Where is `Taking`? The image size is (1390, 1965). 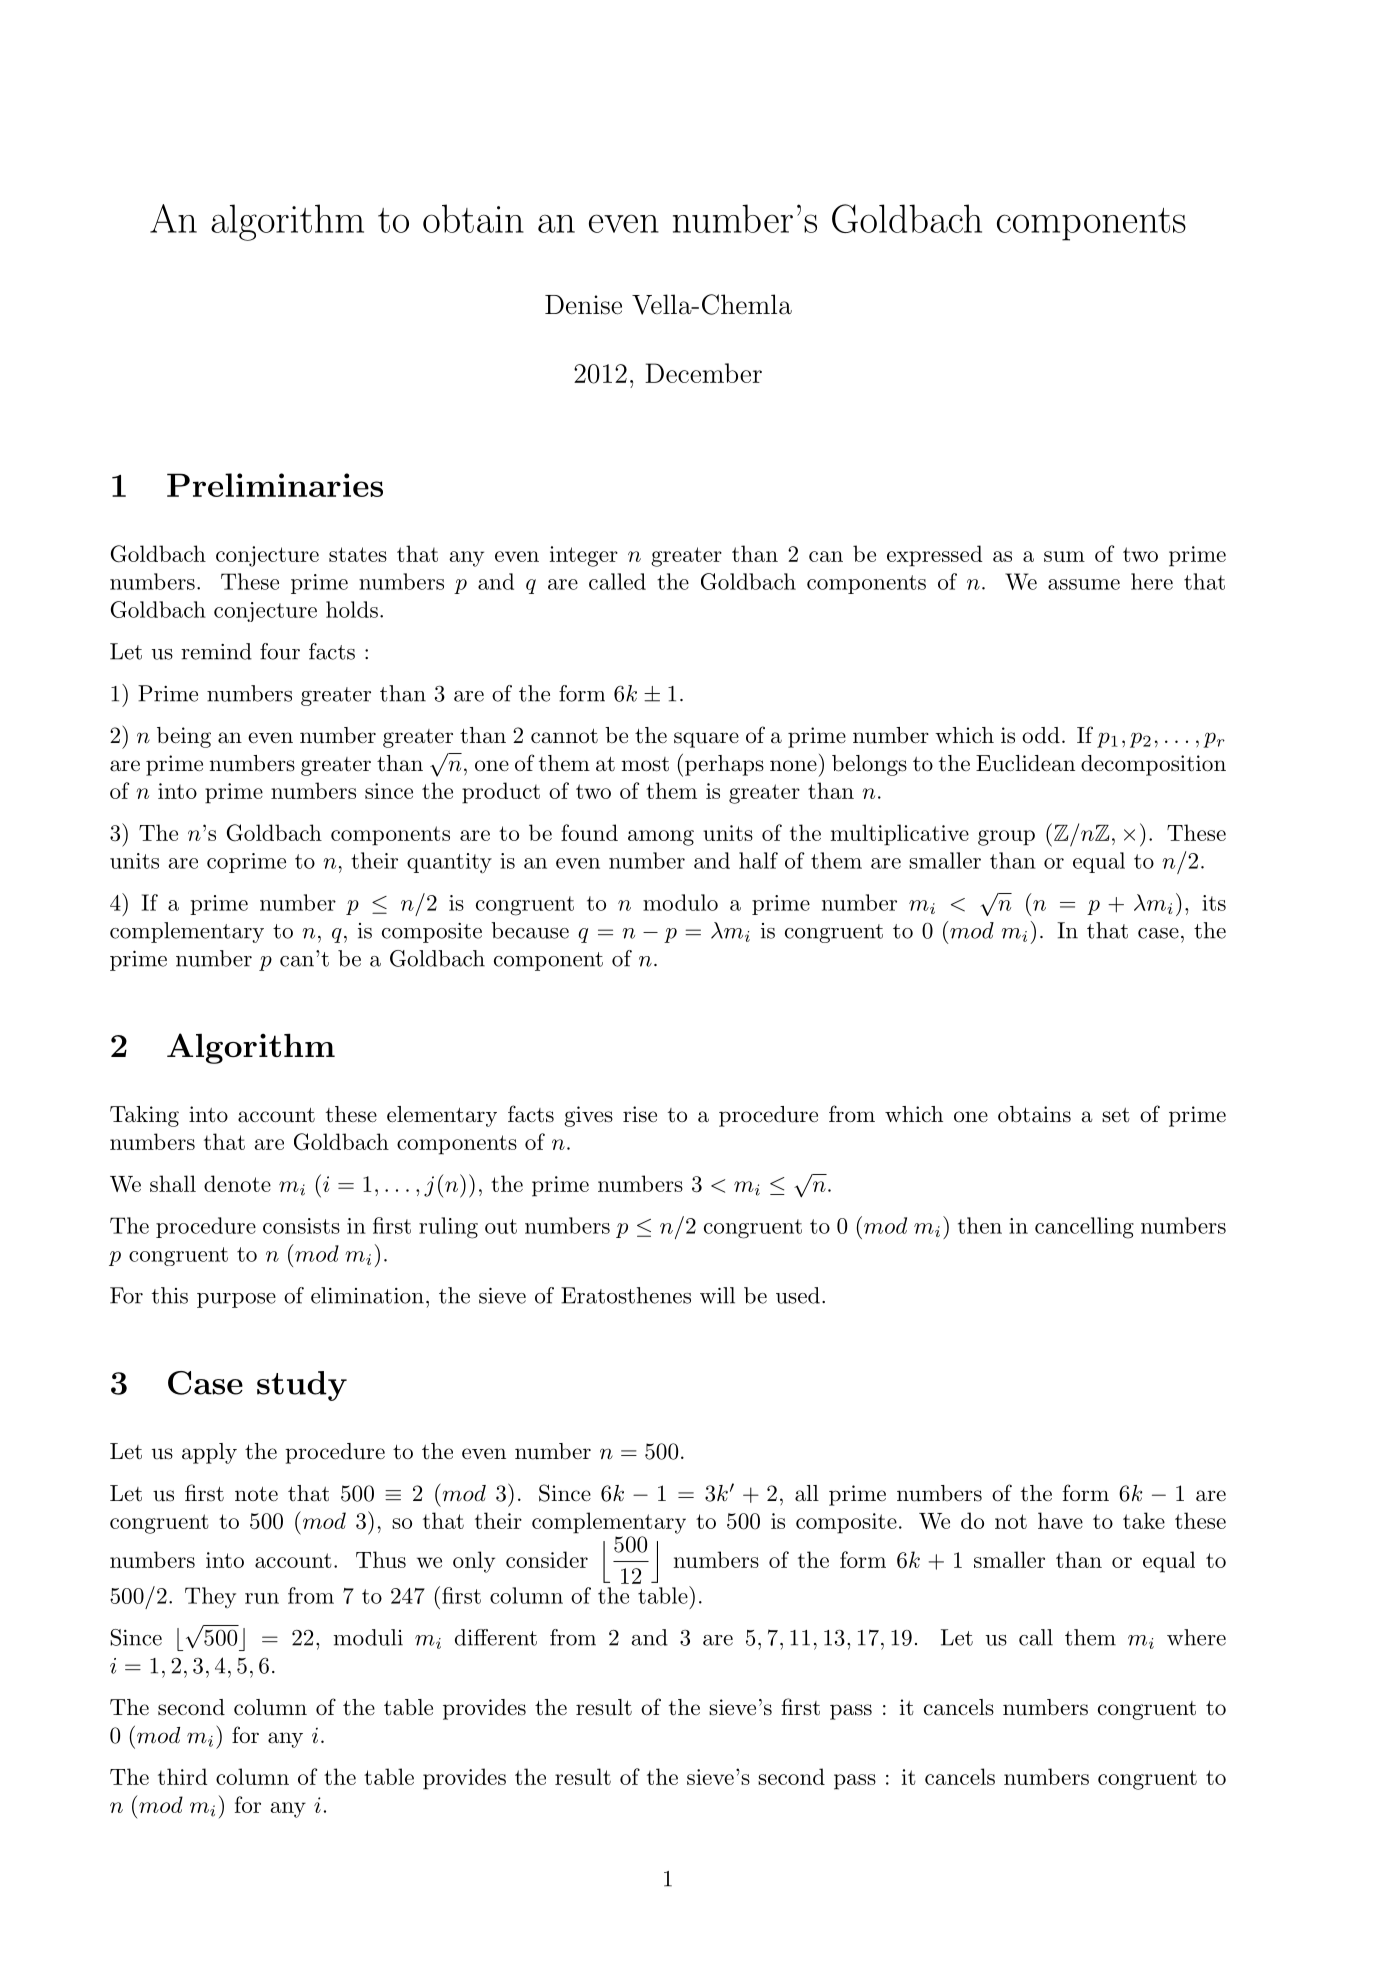 Taking is located at coordinates (144, 1116).
